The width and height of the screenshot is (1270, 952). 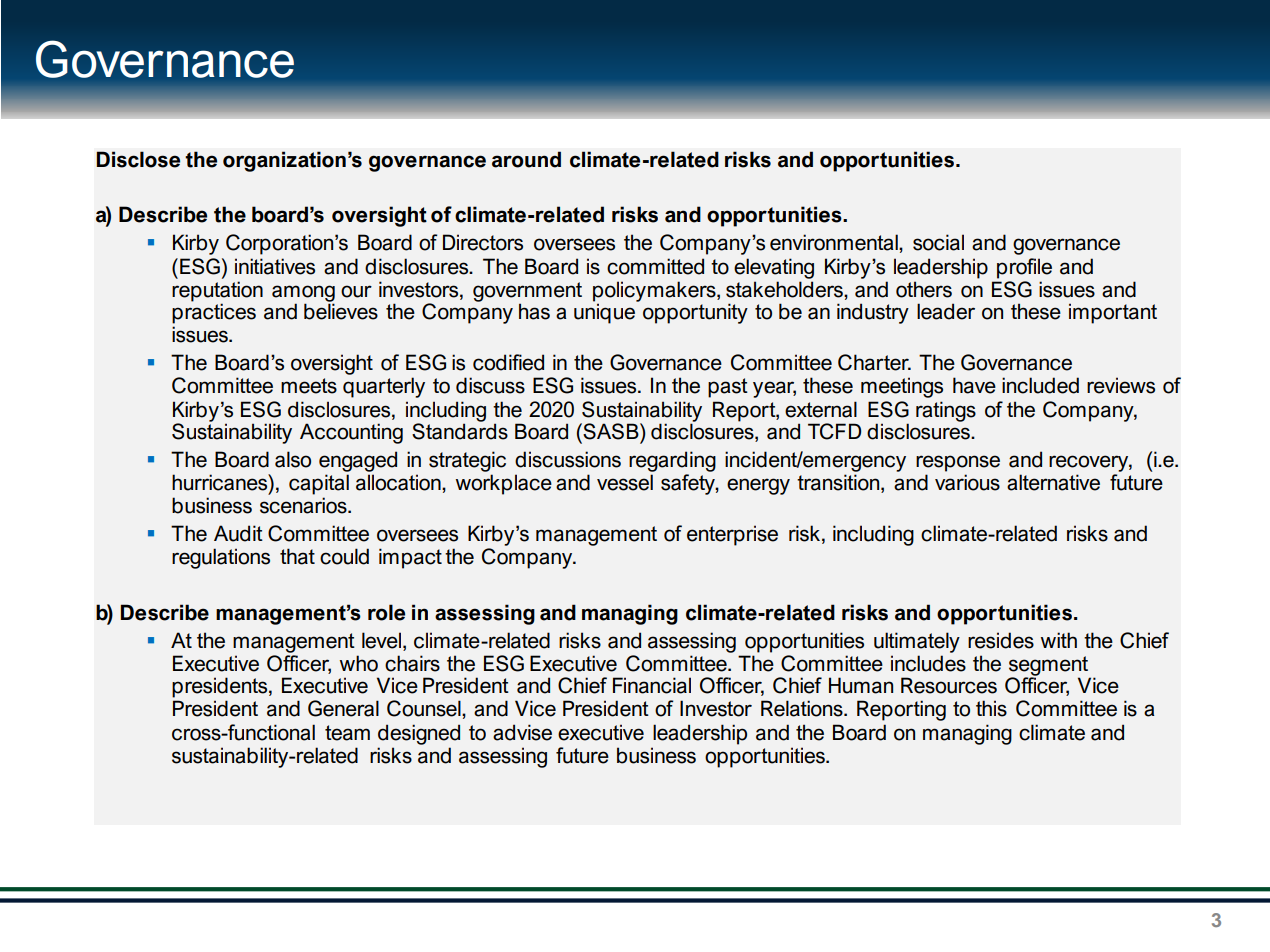 What do you see at coordinates (138, 159) in the screenshot?
I see `Disclose` at bounding box center [138, 159].
